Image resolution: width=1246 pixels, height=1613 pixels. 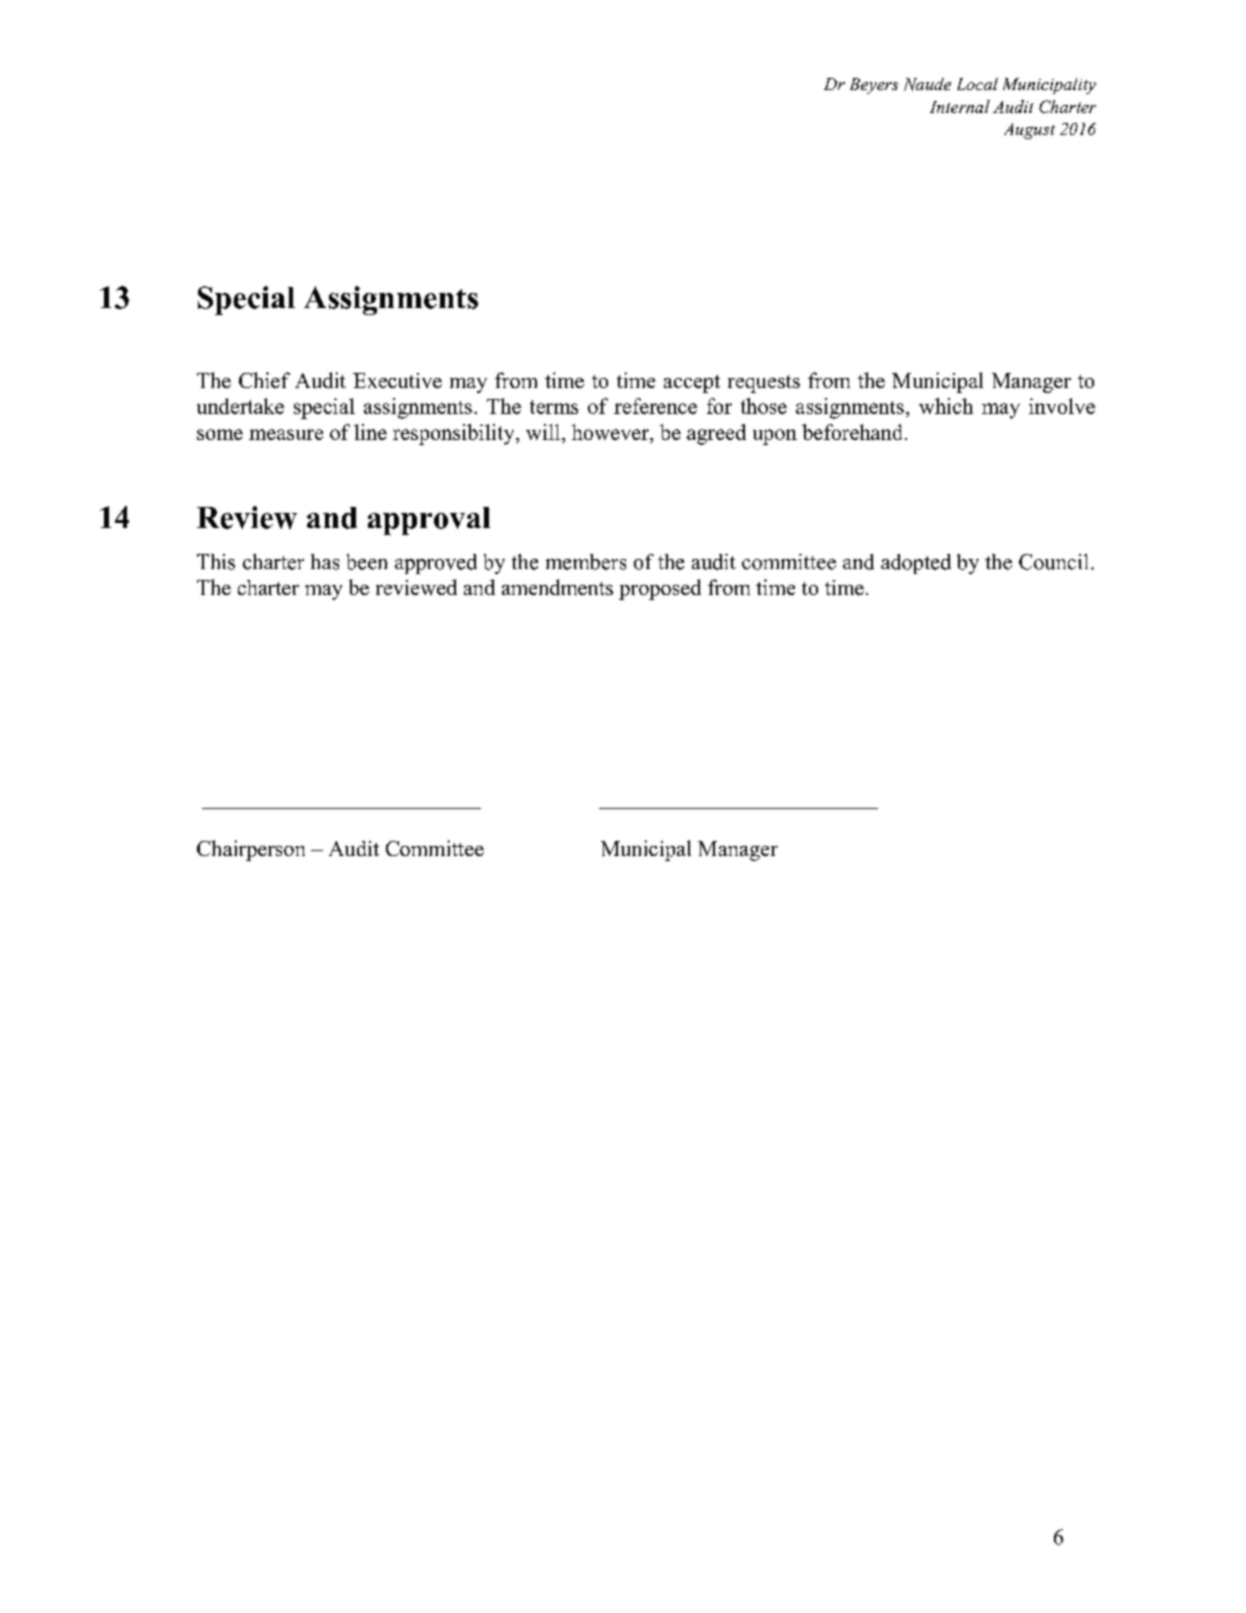 What do you see at coordinates (660, 589) in the screenshot?
I see `proposed` at bounding box center [660, 589].
